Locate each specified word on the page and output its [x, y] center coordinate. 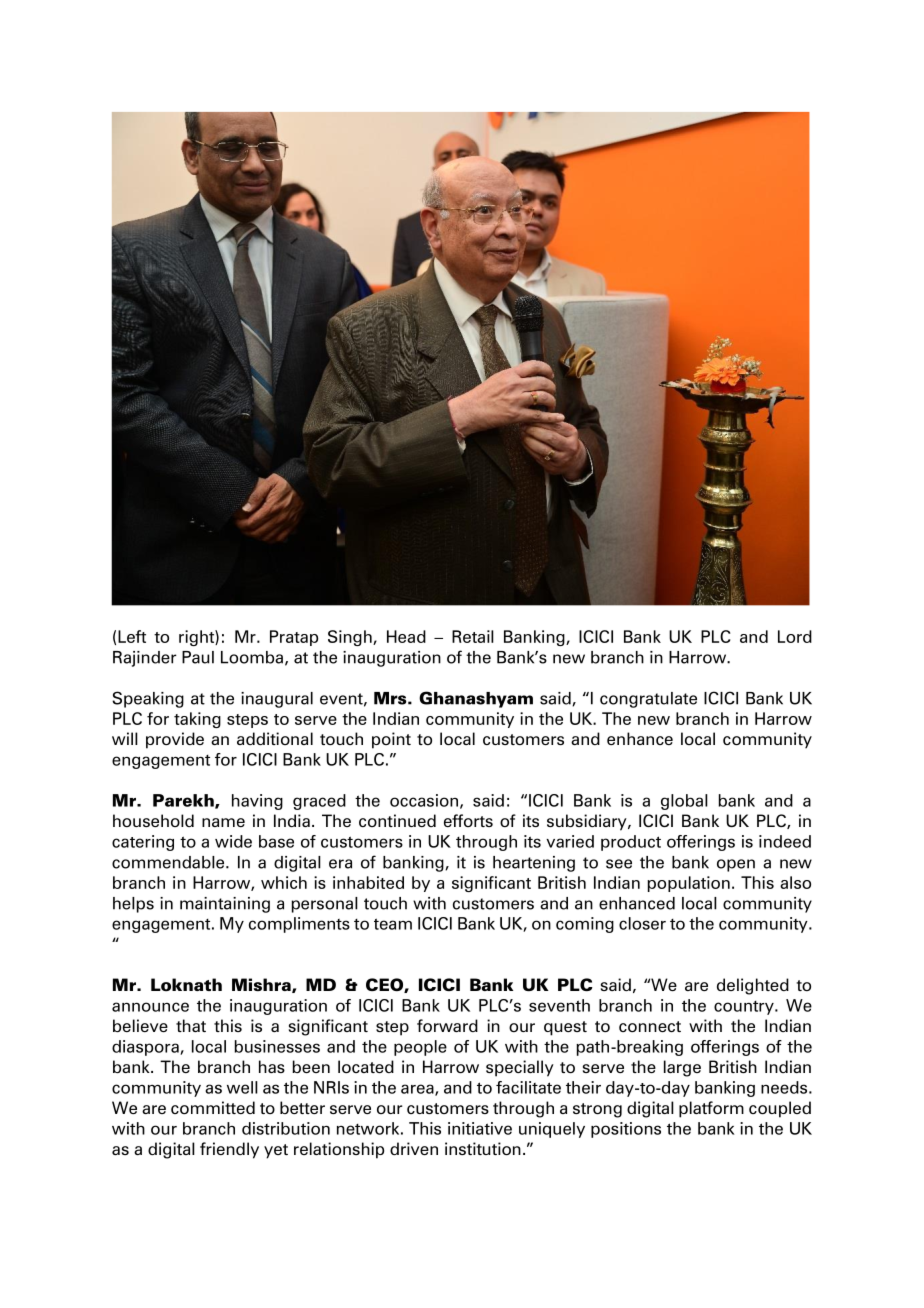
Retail [473, 636]
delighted [753, 986]
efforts [468, 820]
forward [447, 1025]
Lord [795, 636]
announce [150, 1007]
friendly [229, 1150]
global [684, 802]
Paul [198, 657]
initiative [480, 1128]
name [223, 822]
